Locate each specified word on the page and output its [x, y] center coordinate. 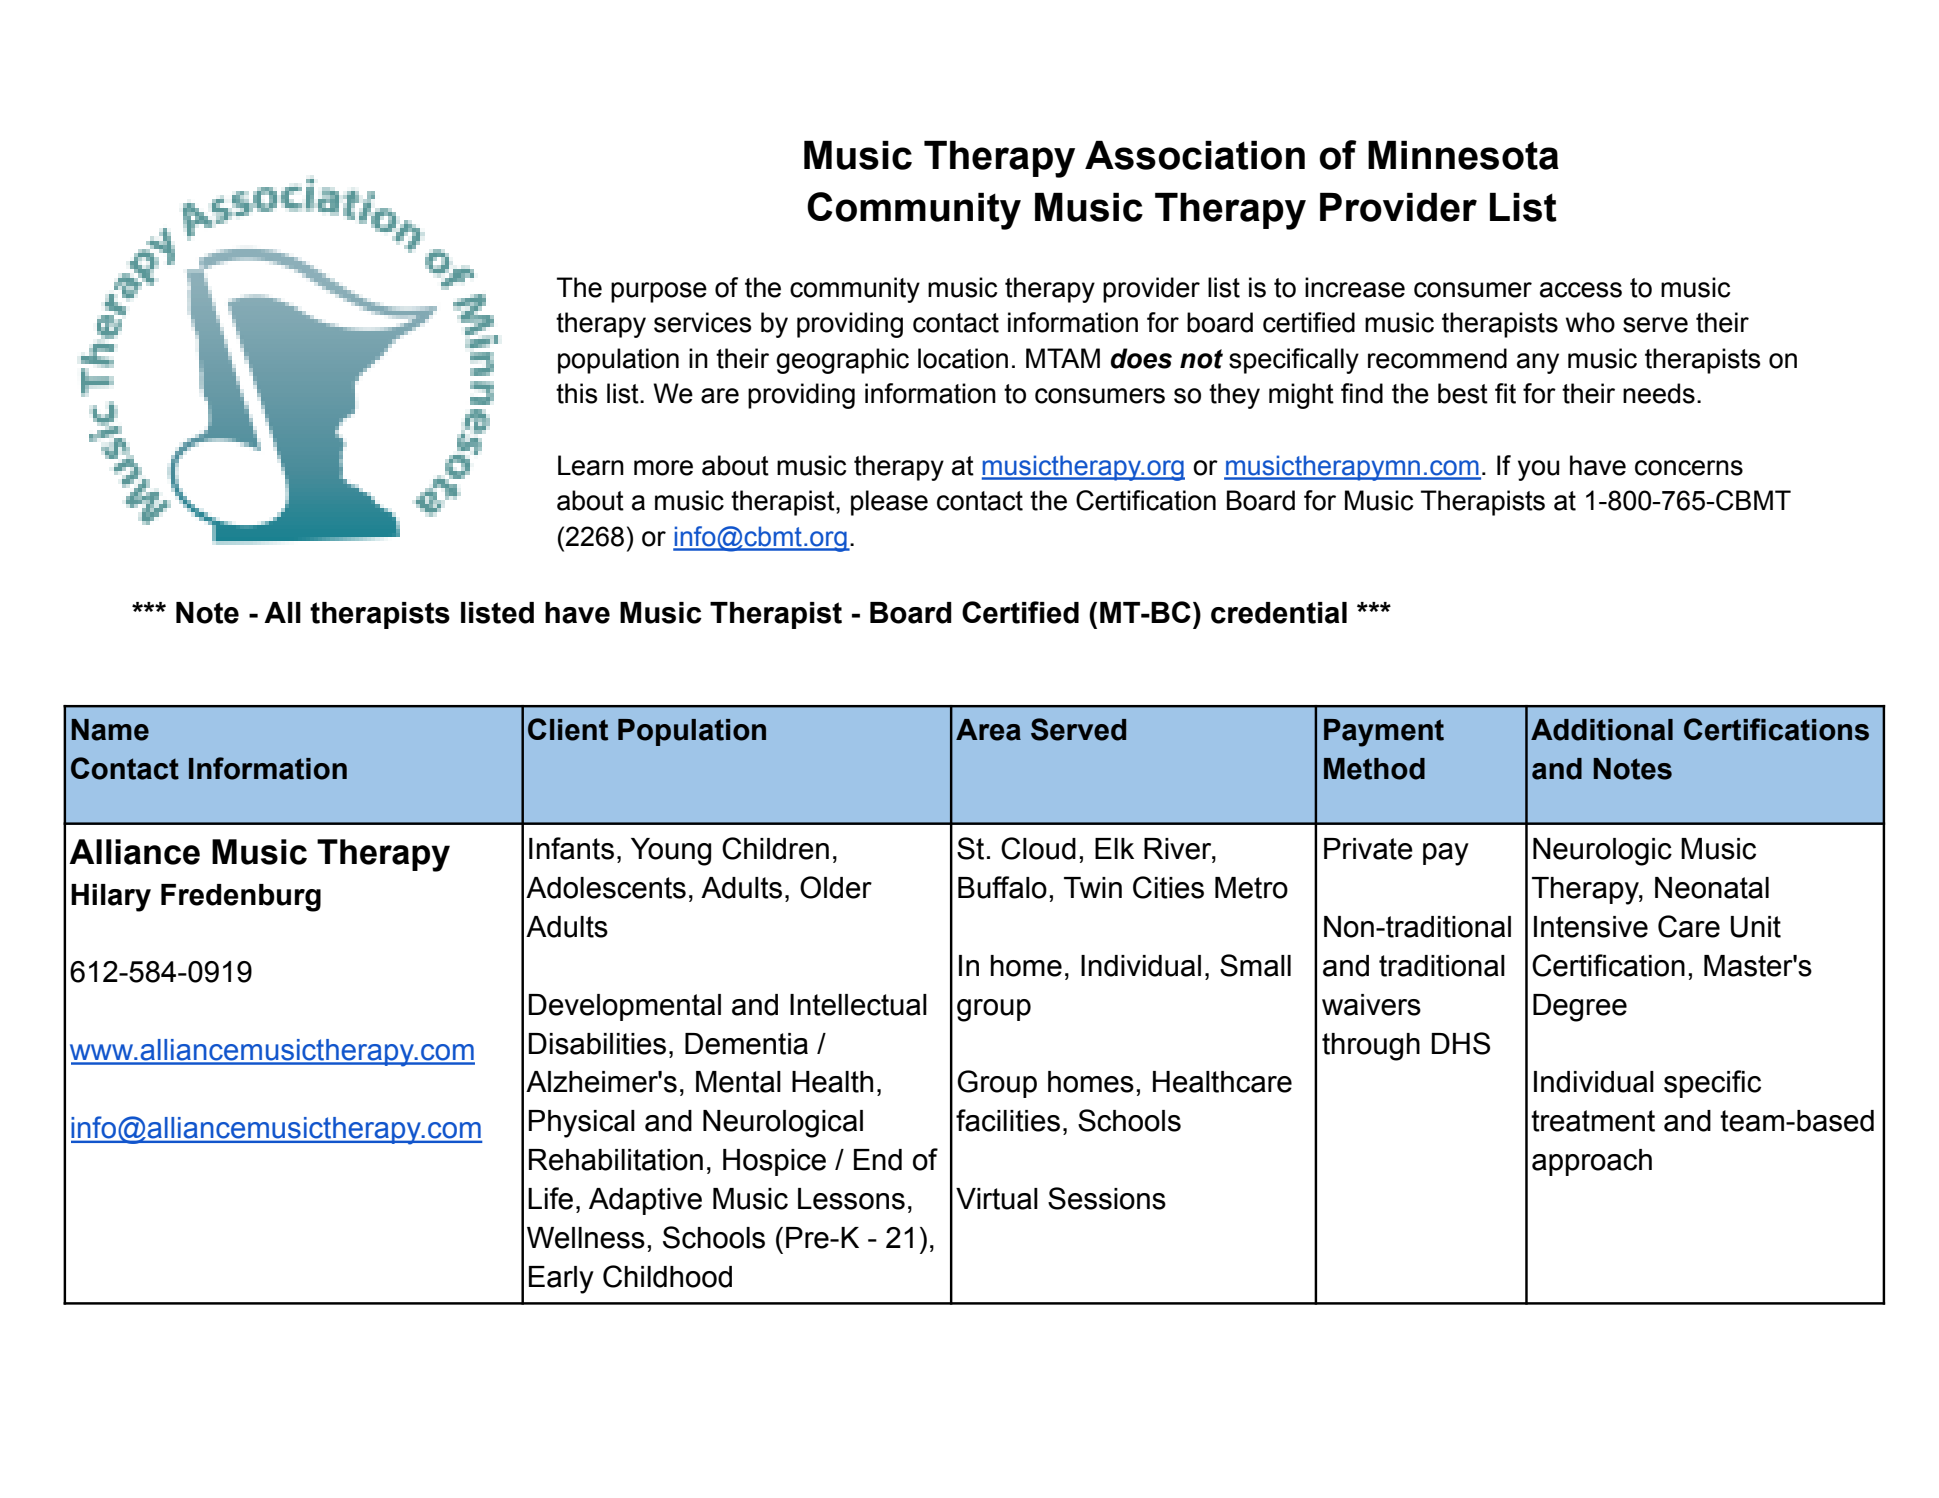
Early [561, 1280]
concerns [1689, 468]
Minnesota [1463, 155]
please [889, 503]
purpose [659, 292]
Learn [591, 465]
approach [1592, 1162]
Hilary [111, 898]
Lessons [851, 1199]
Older [836, 887]
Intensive [1591, 927]
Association [1195, 155]
